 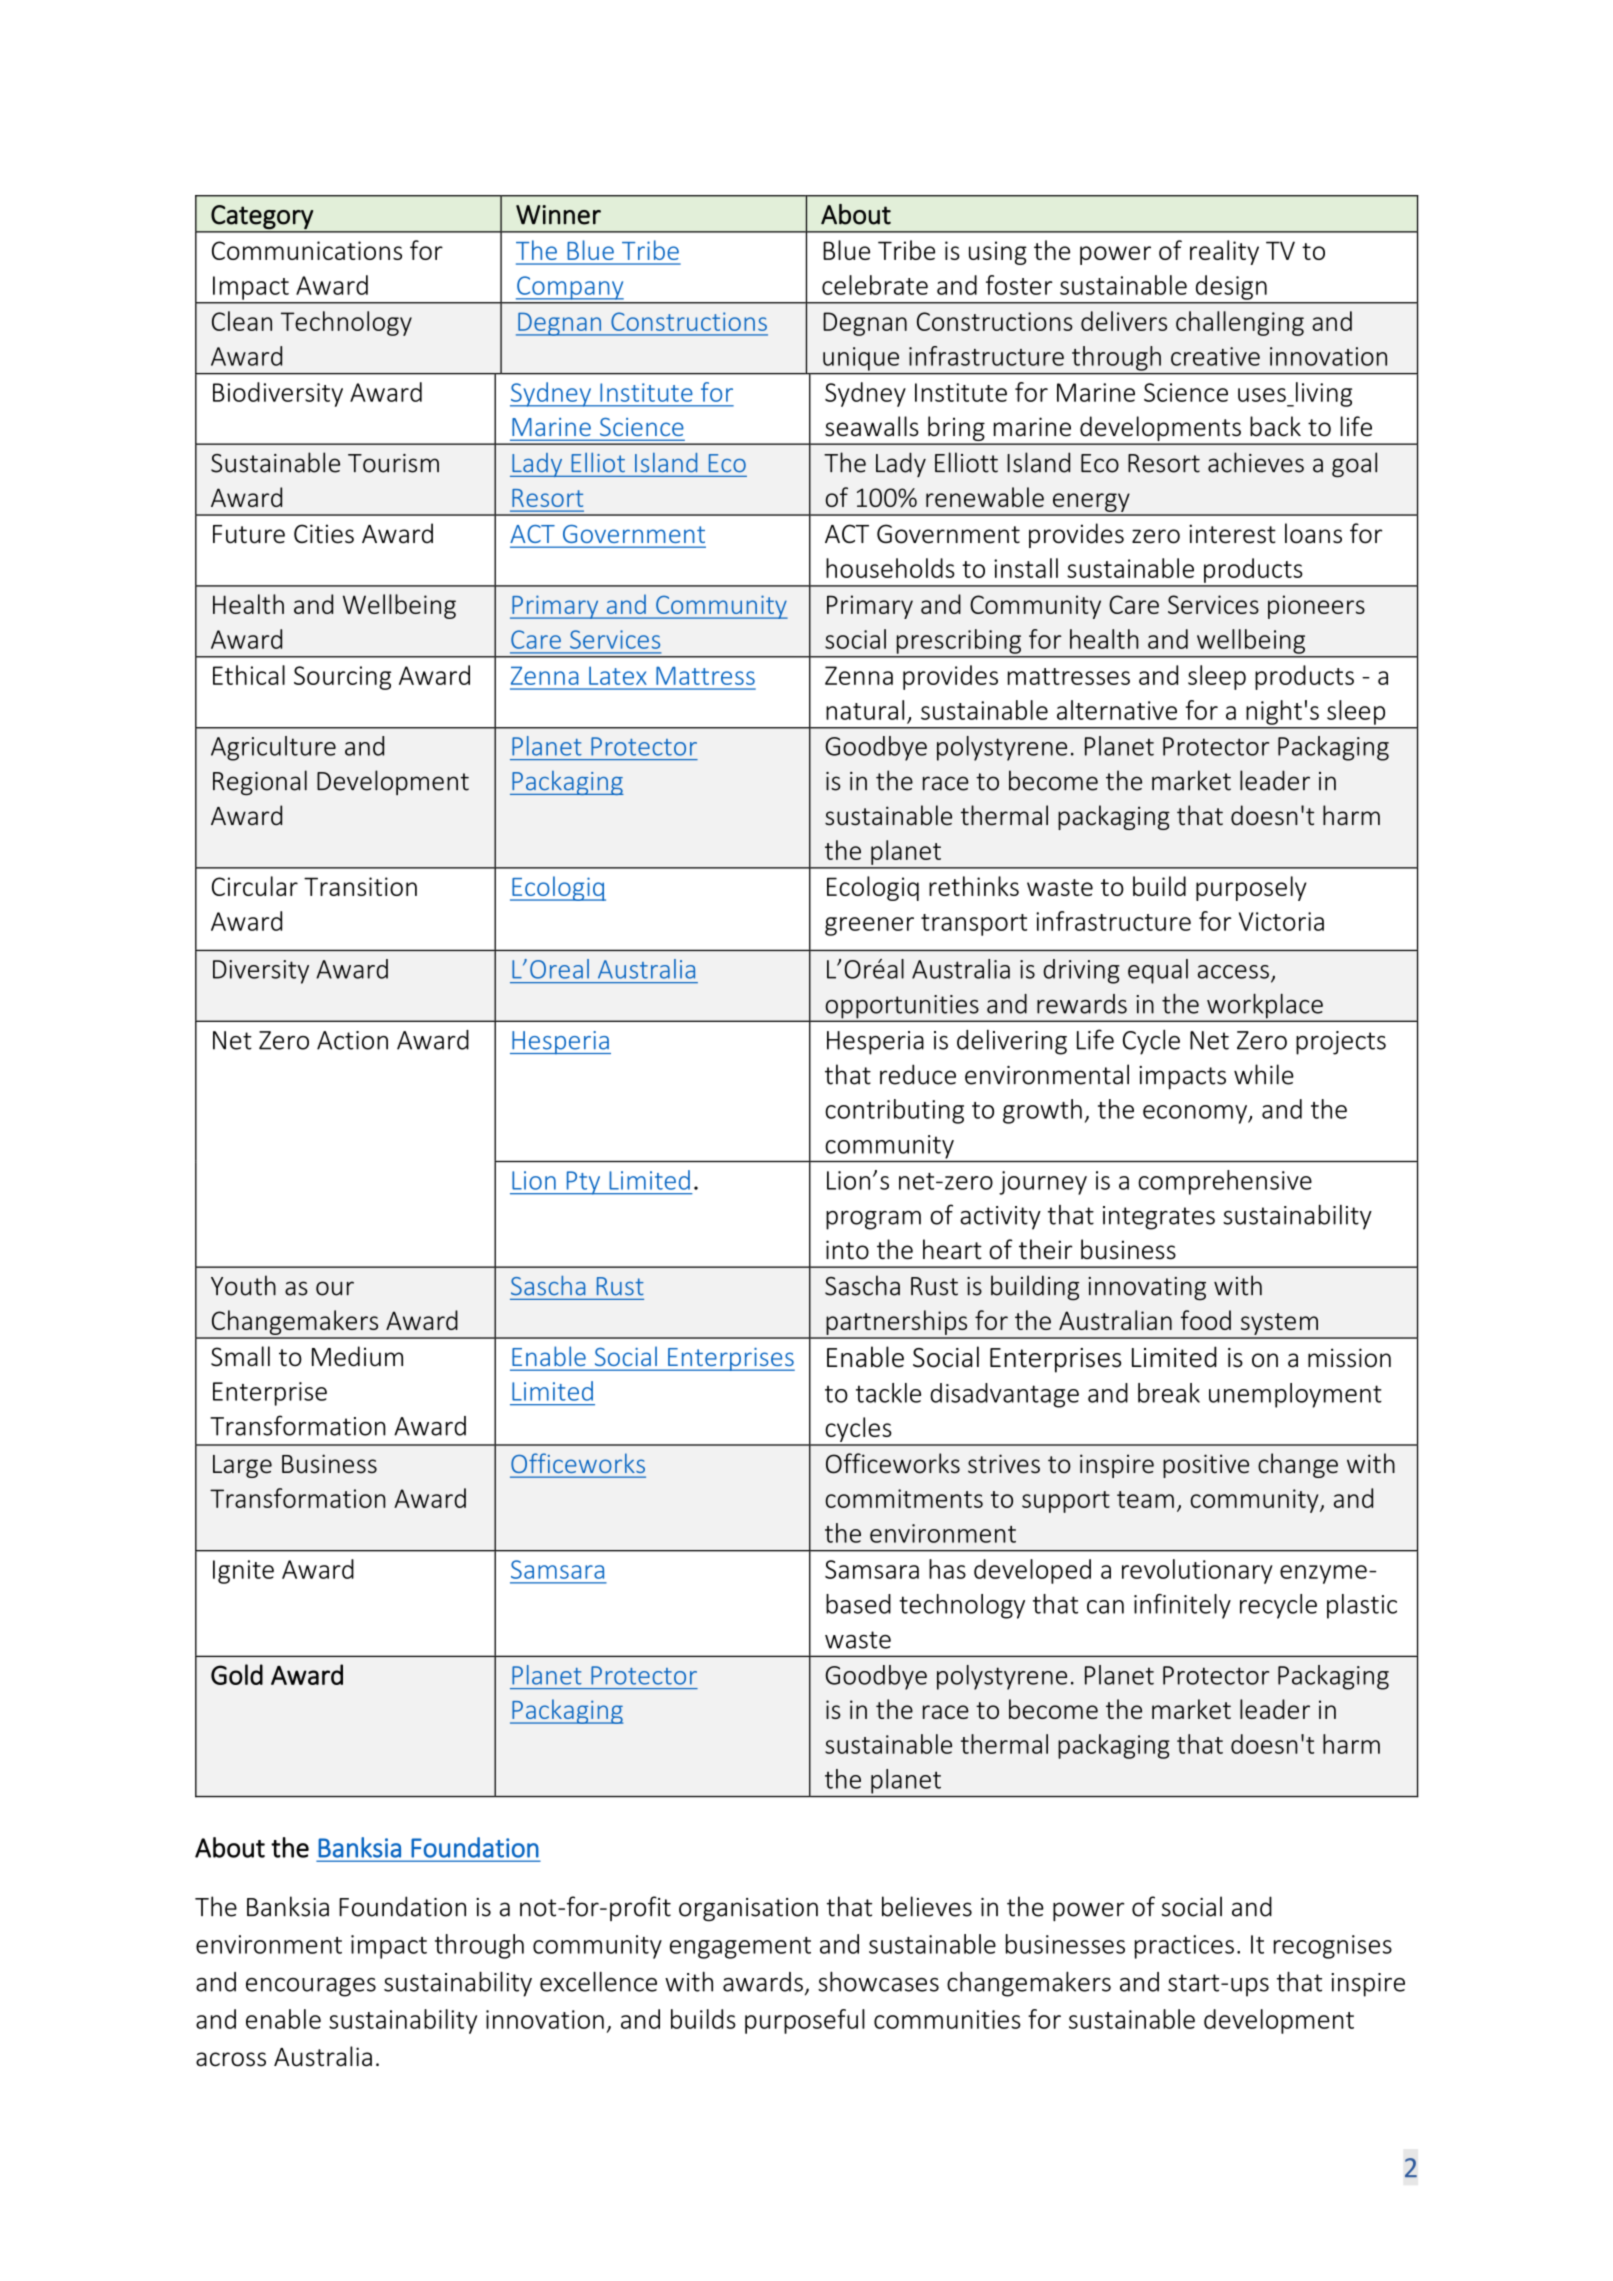 What do you see at coordinates (894, 1111) in the screenshot?
I see `contributing` at bounding box center [894, 1111].
